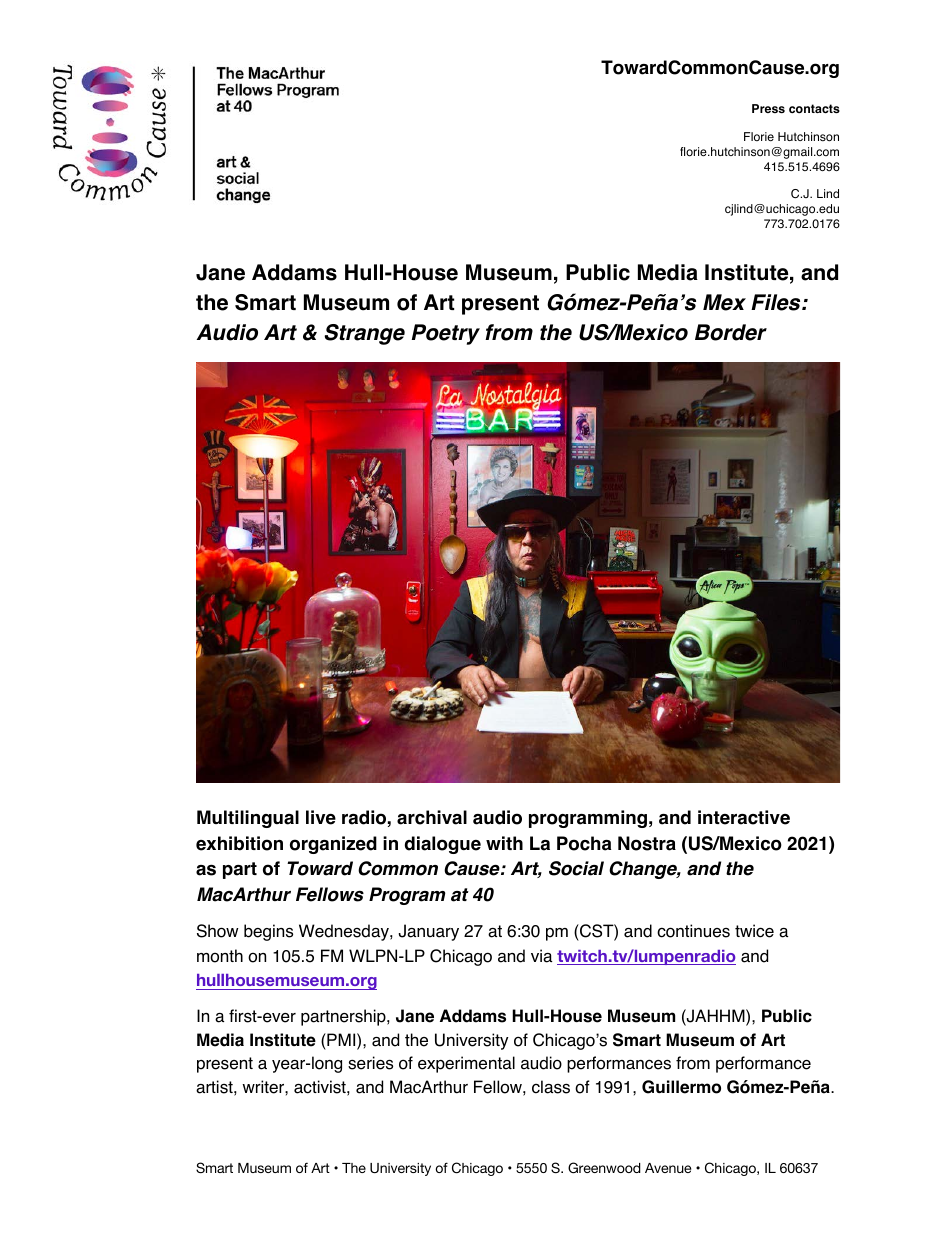 The image size is (952, 1233). I want to click on Strange, so click(364, 334).
